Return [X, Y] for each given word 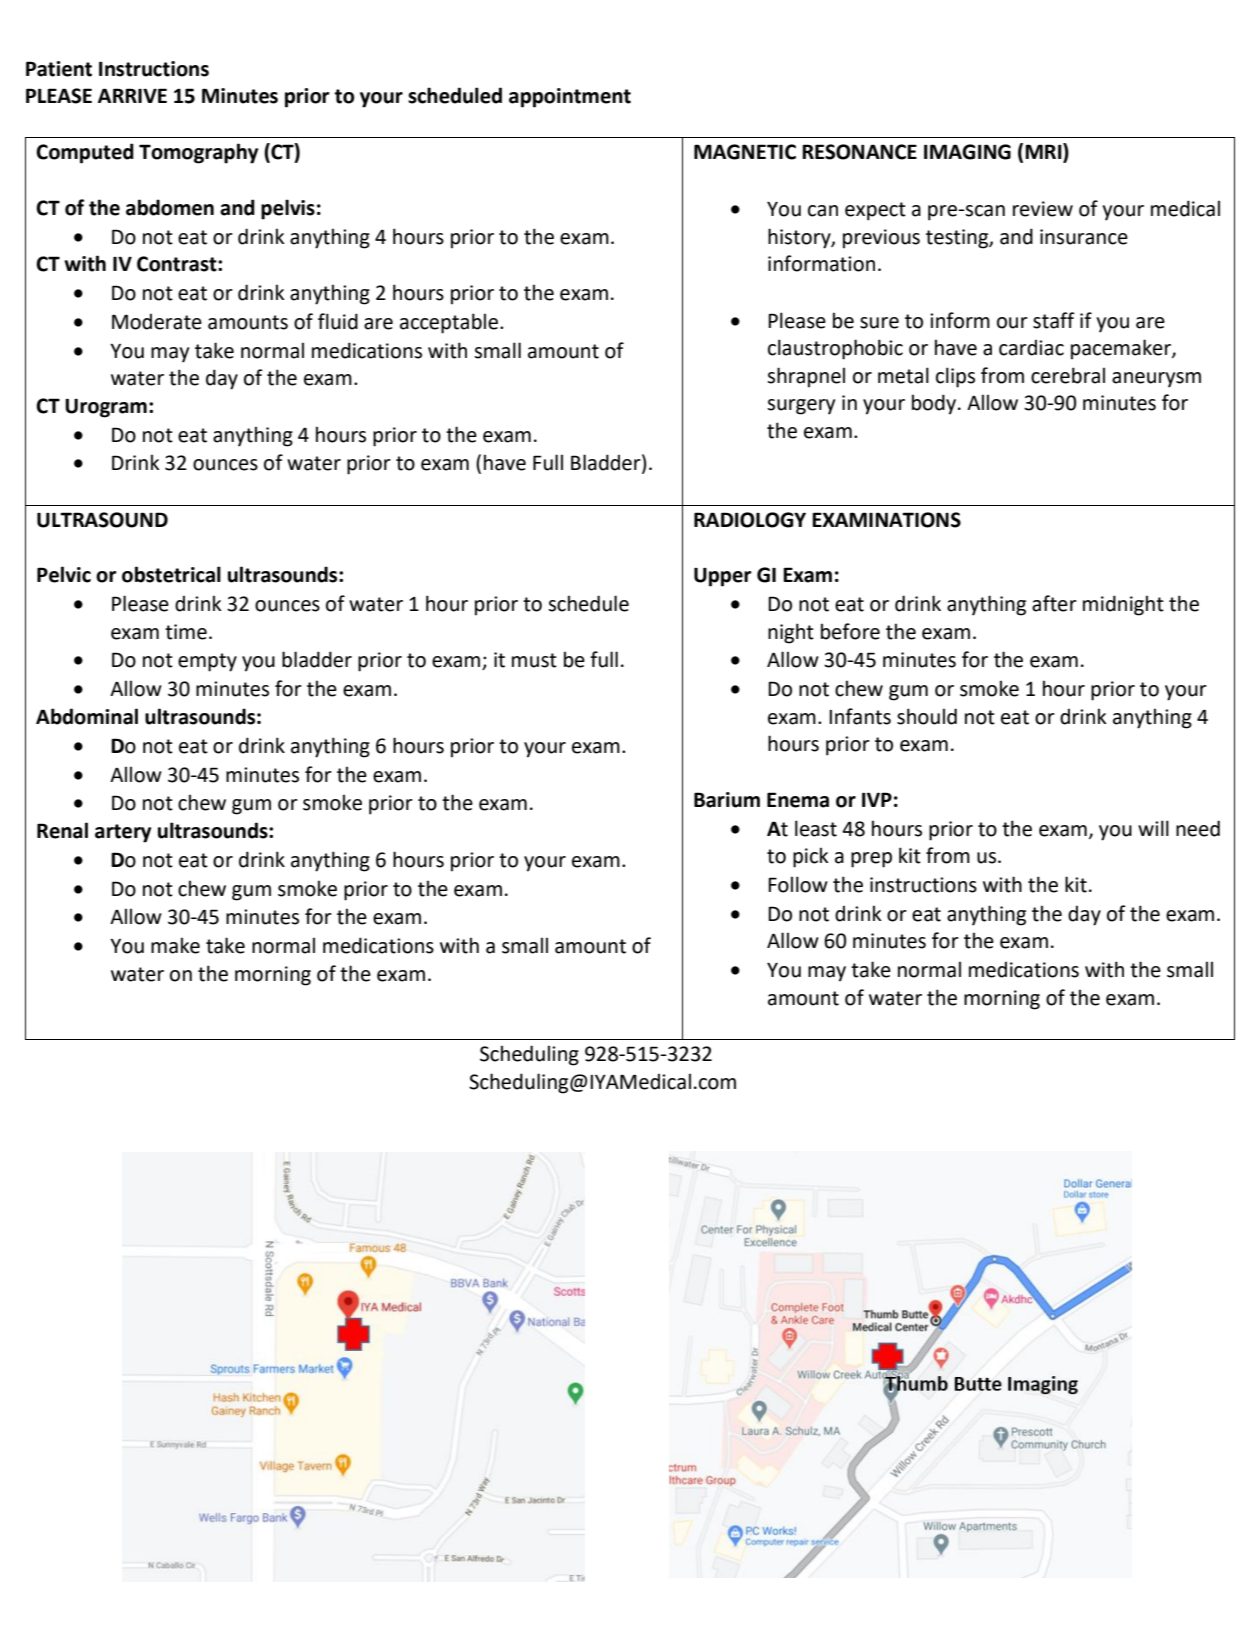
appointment [570, 98]
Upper [723, 577]
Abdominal [87, 716]
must [534, 660]
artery [123, 833]
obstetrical [171, 574]
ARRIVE [132, 95]
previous [881, 239]
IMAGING [967, 152]
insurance [1084, 237]
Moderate [157, 322]
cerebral [1068, 375]
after [1054, 603]
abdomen [170, 207]
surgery [801, 407]
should [927, 716]
